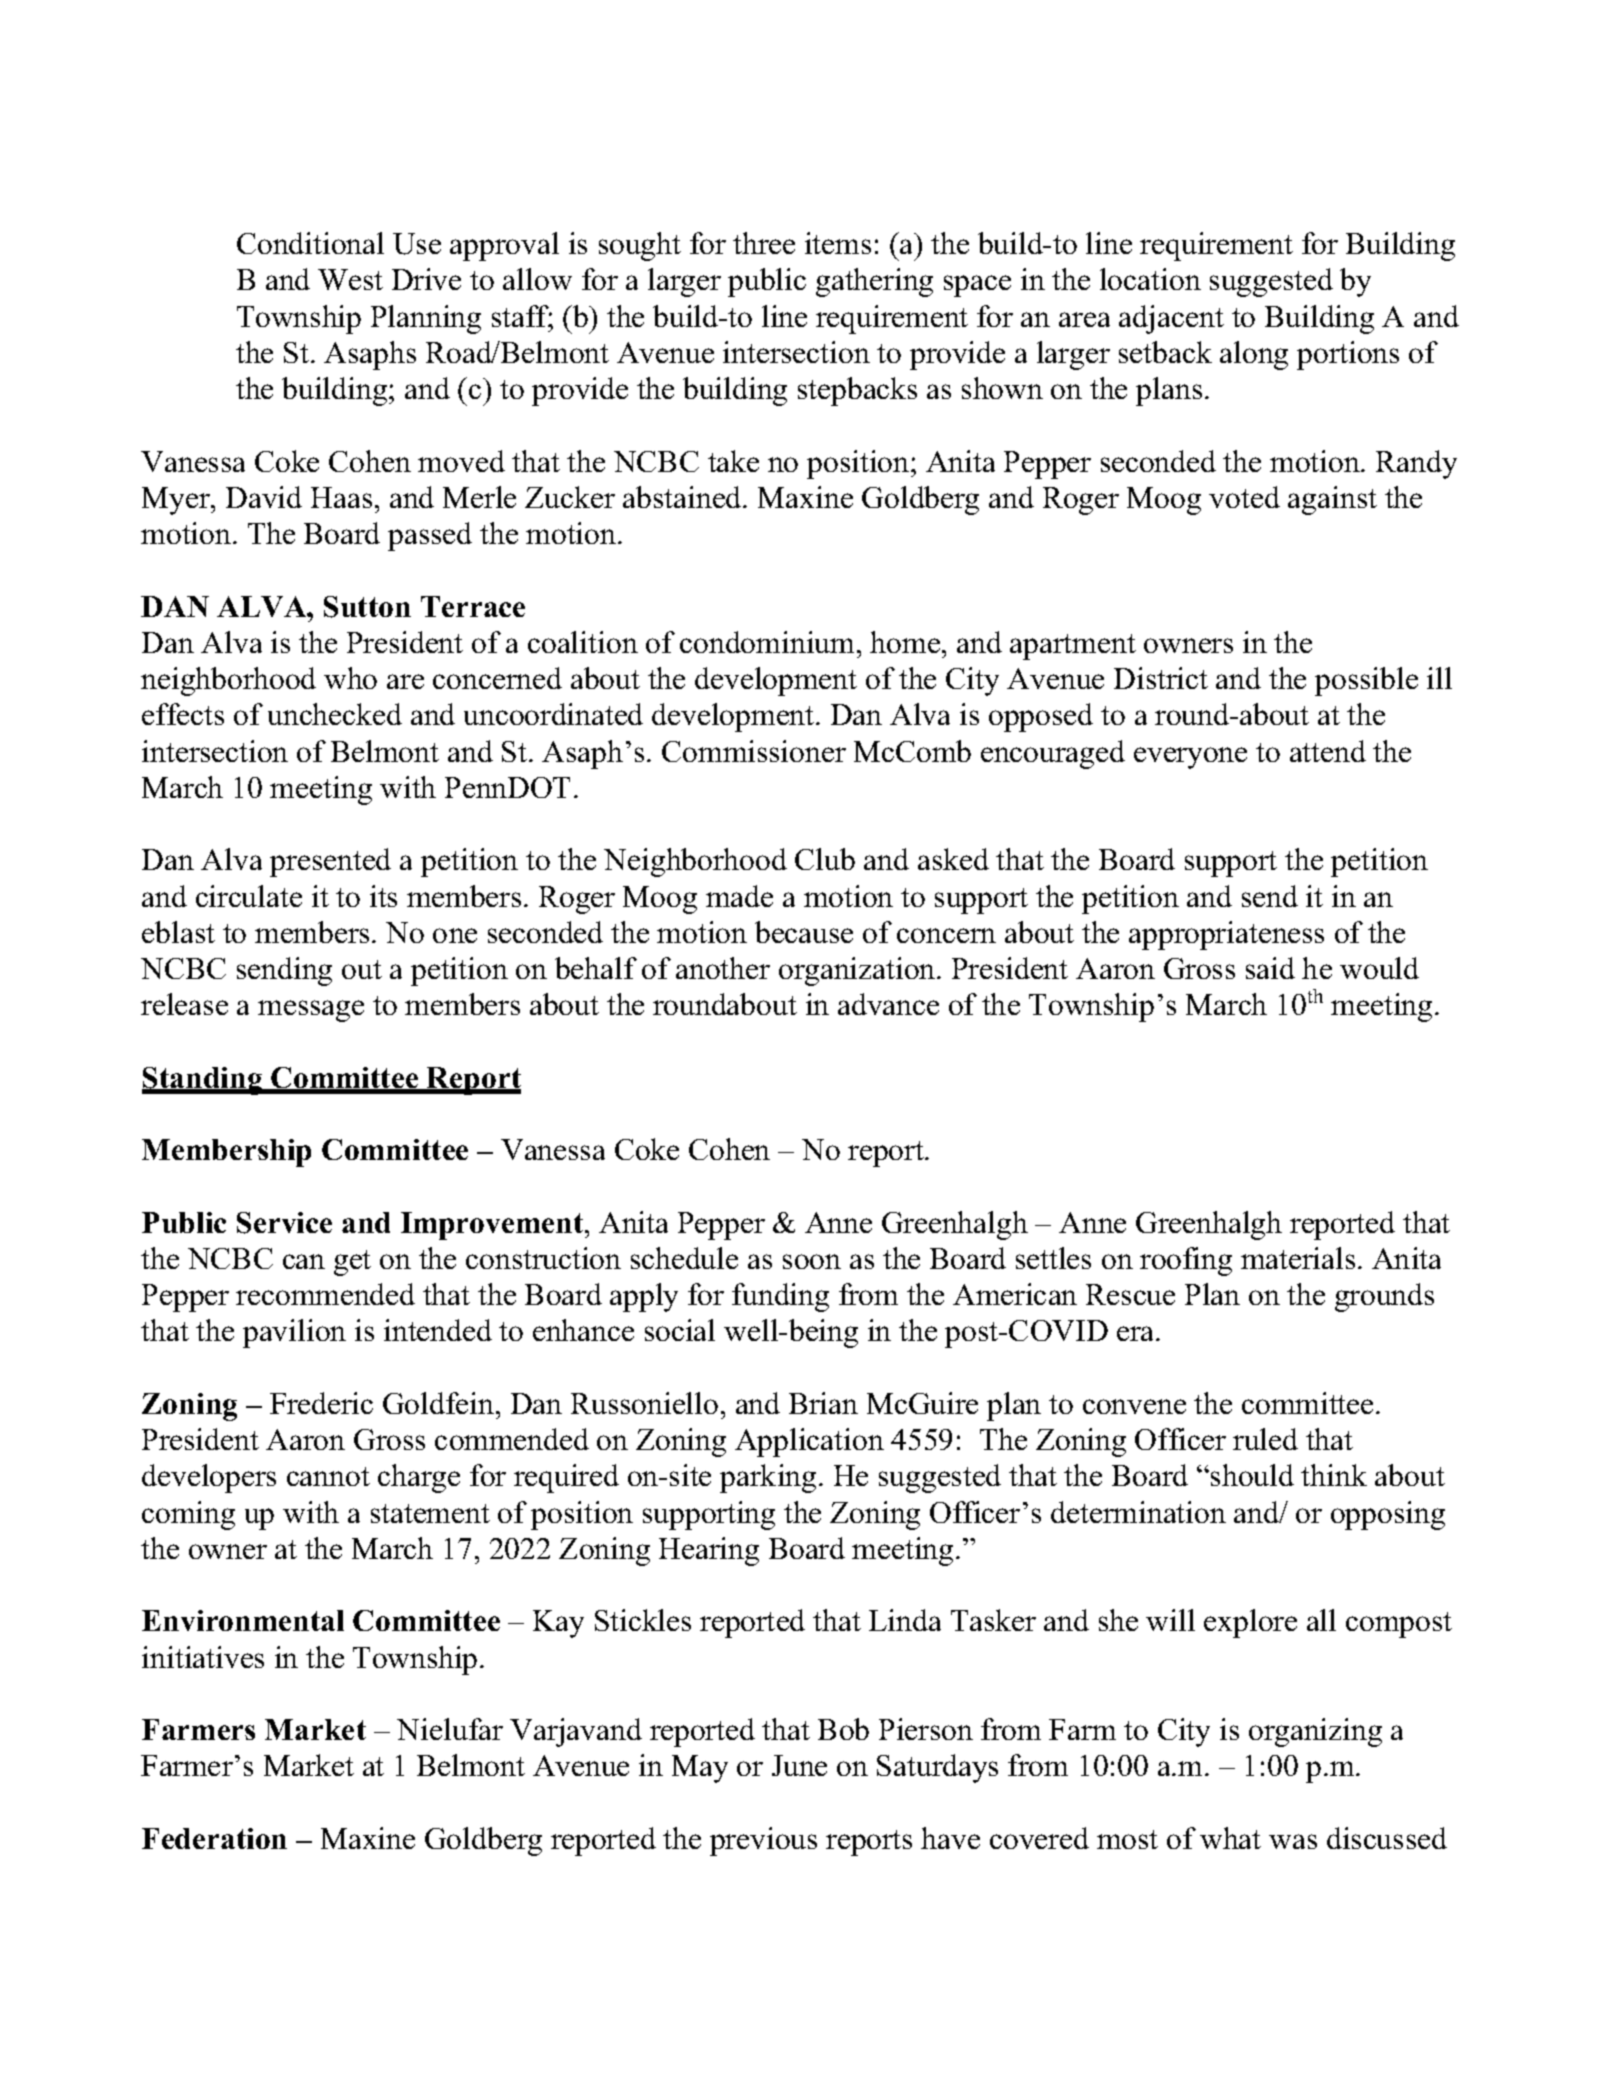  What do you see at coordinates (888, 1004) in the screenshot?
I see `advance` at bounding box center [888, 1004].
